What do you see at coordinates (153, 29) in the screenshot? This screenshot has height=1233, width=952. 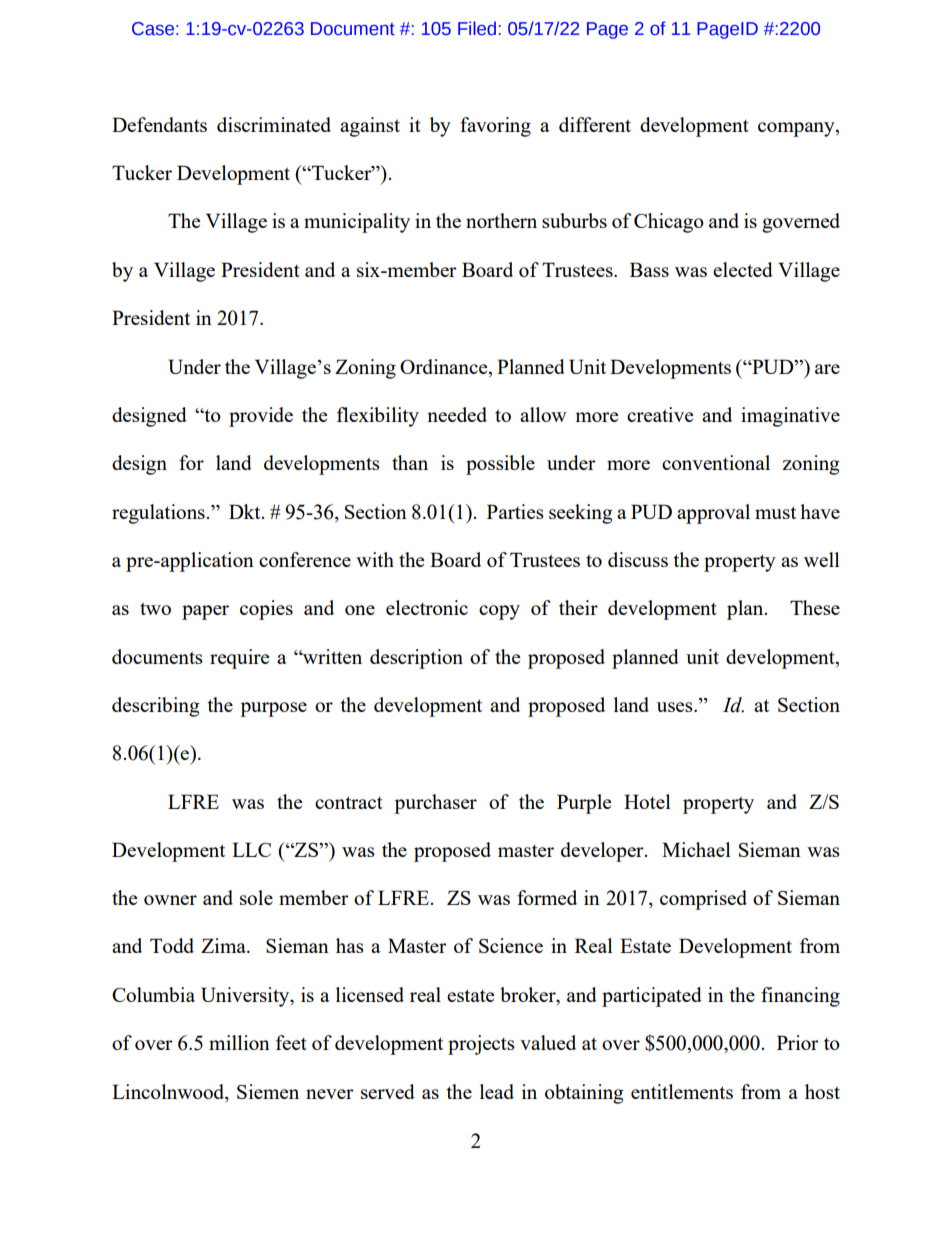 I see `Case` at bounding box center [153, 29].
